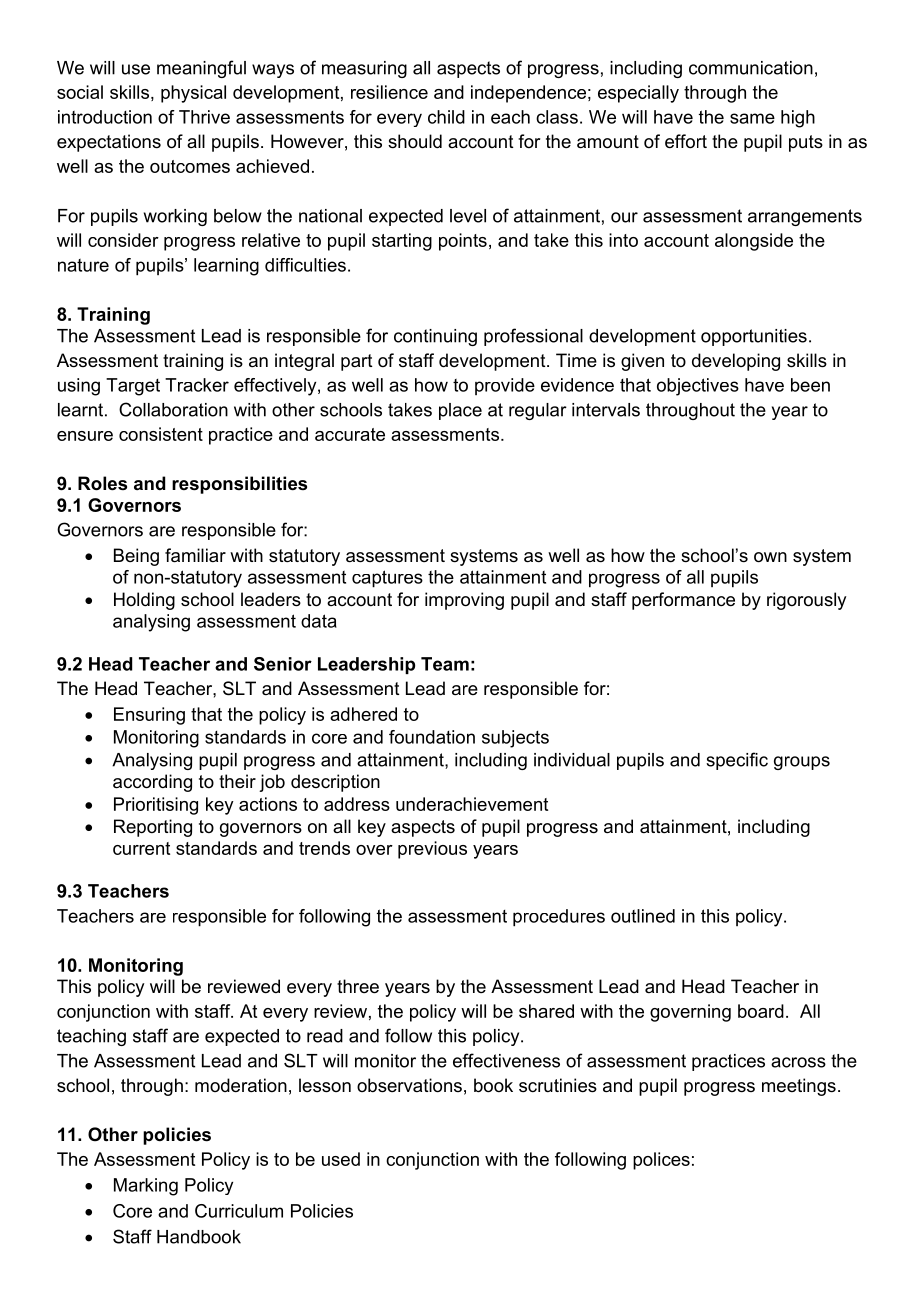 This page has height=1308, width=924. I want to click on objectives, so click(698, 387).
